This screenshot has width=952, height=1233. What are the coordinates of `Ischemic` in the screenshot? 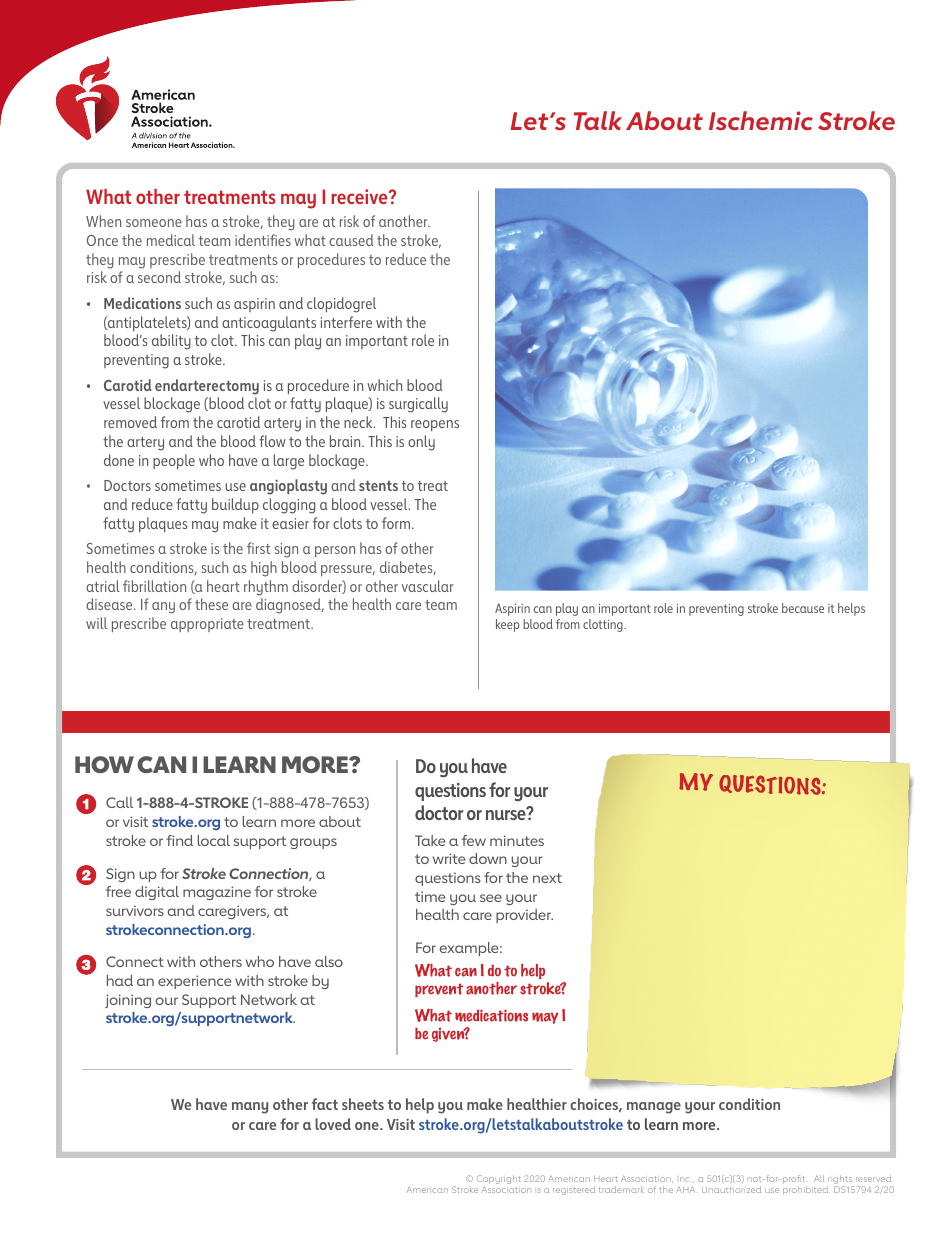 It's located at (761, 120).
